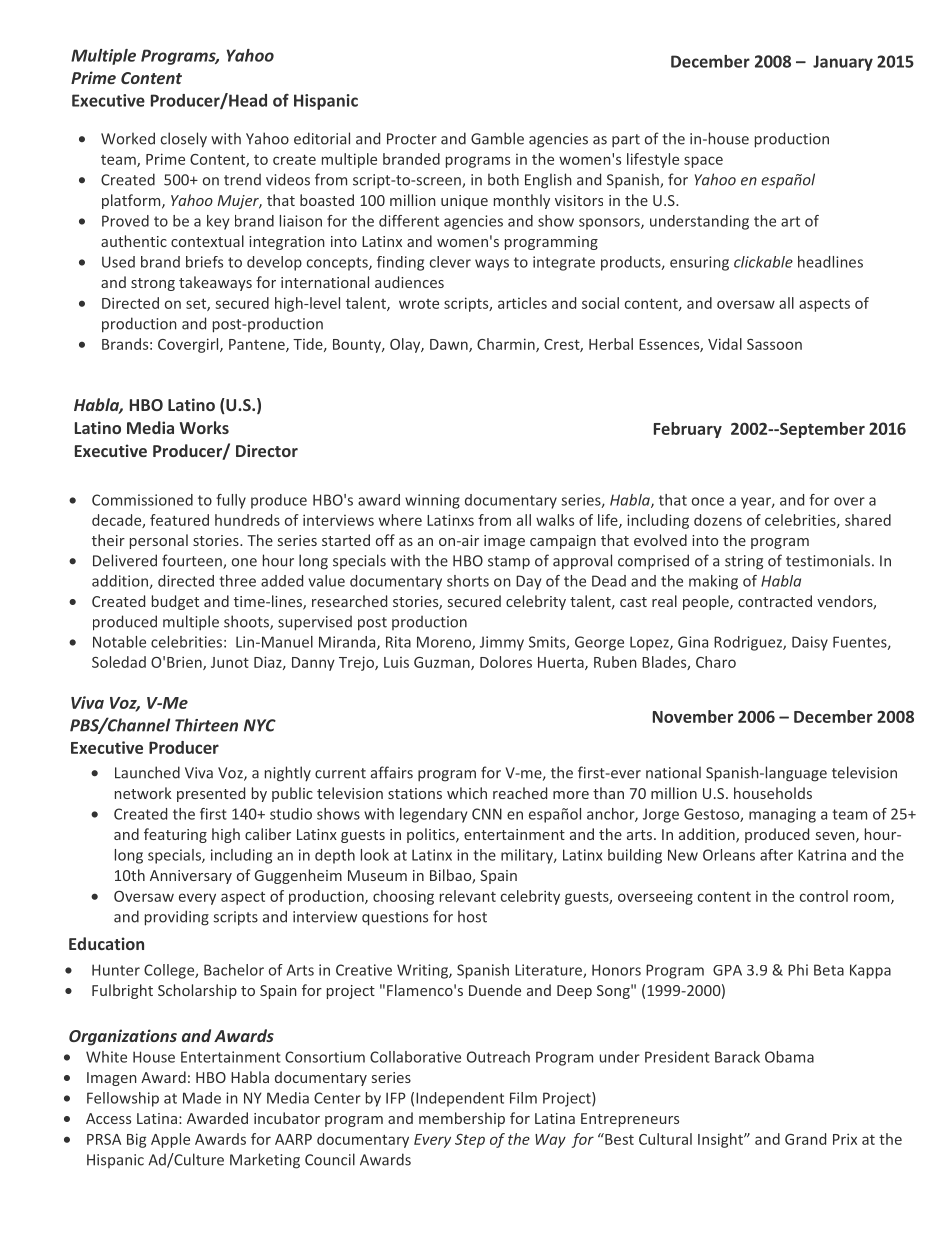 Image resolution: width=952 pixels, height=1233 pixels. Describe the element at coordinates (170, 1140) in the screenshot. I see `Apple` at that location.
